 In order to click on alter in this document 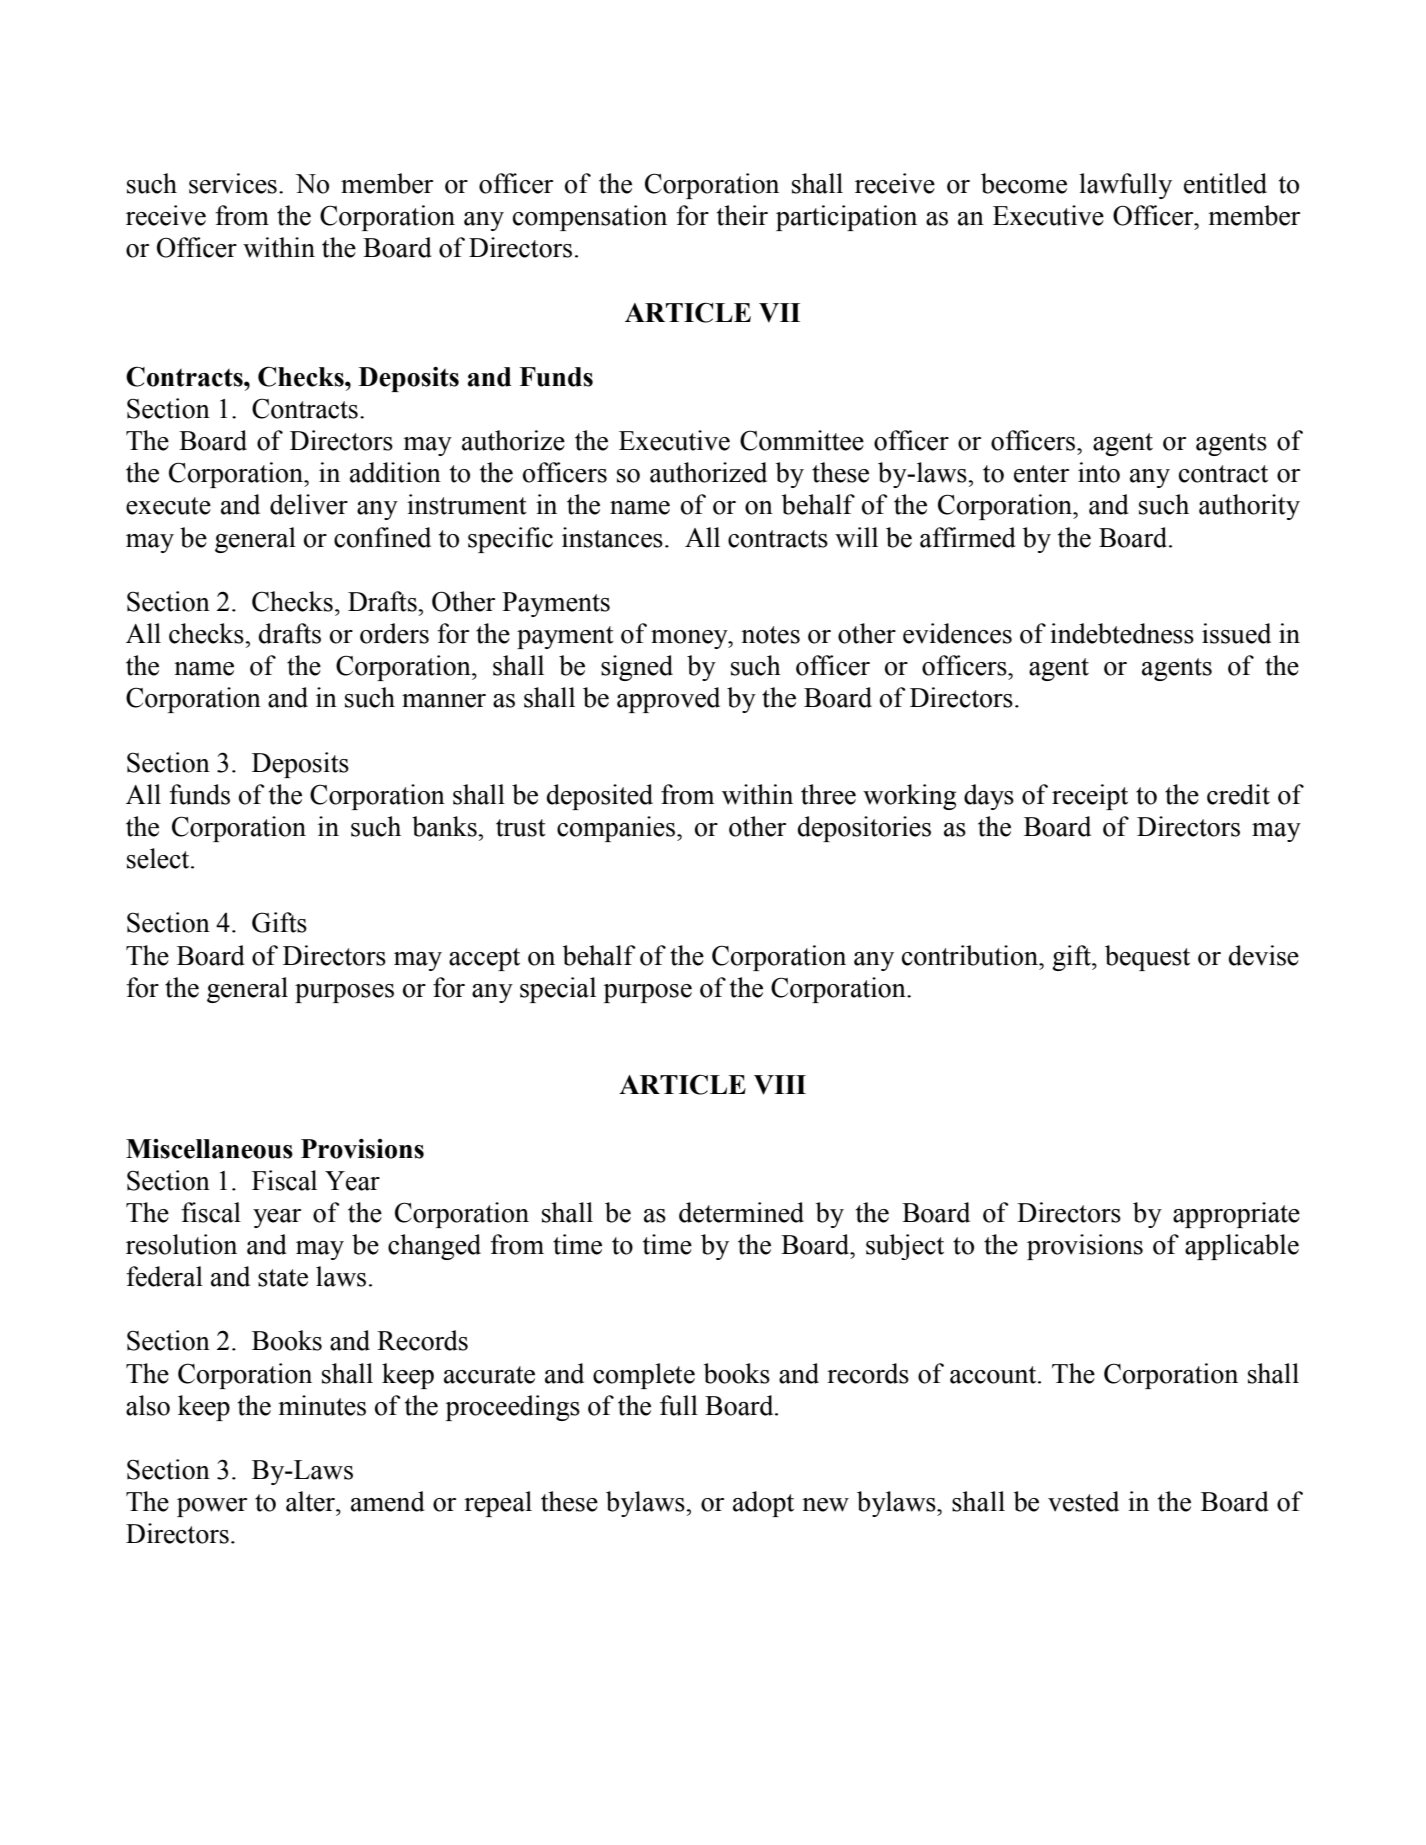, I will do `click(312, 1501)`.
